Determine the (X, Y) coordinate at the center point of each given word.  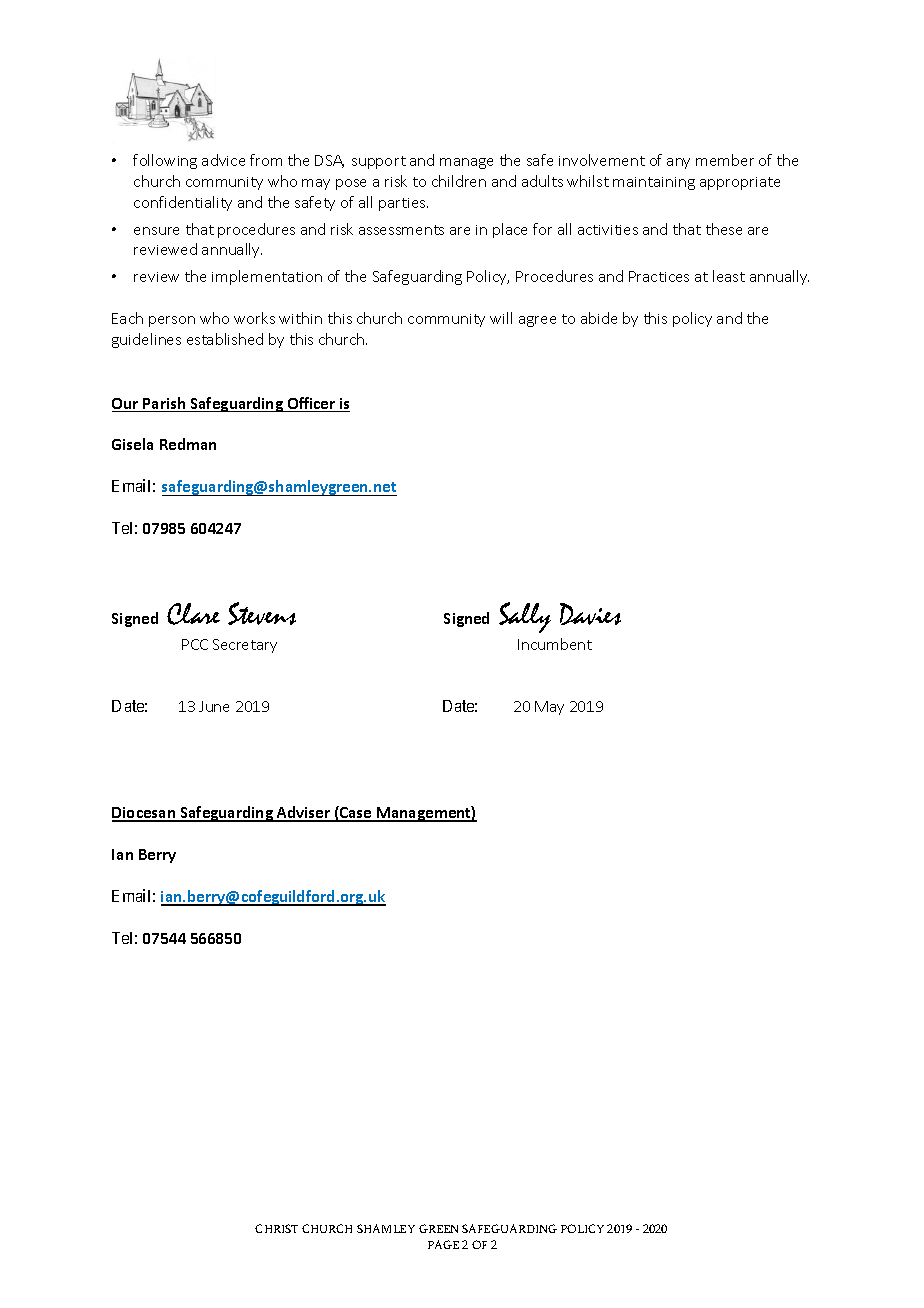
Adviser (304, 813)
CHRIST (276, 1228)
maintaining (654, 183)
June (214, 706)
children (459, 181)
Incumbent (555, 644)
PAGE (443, 1244)
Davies (590, 614)
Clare (193, 614)
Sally (525, 617)
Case (356, 813)
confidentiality (183, 203)
